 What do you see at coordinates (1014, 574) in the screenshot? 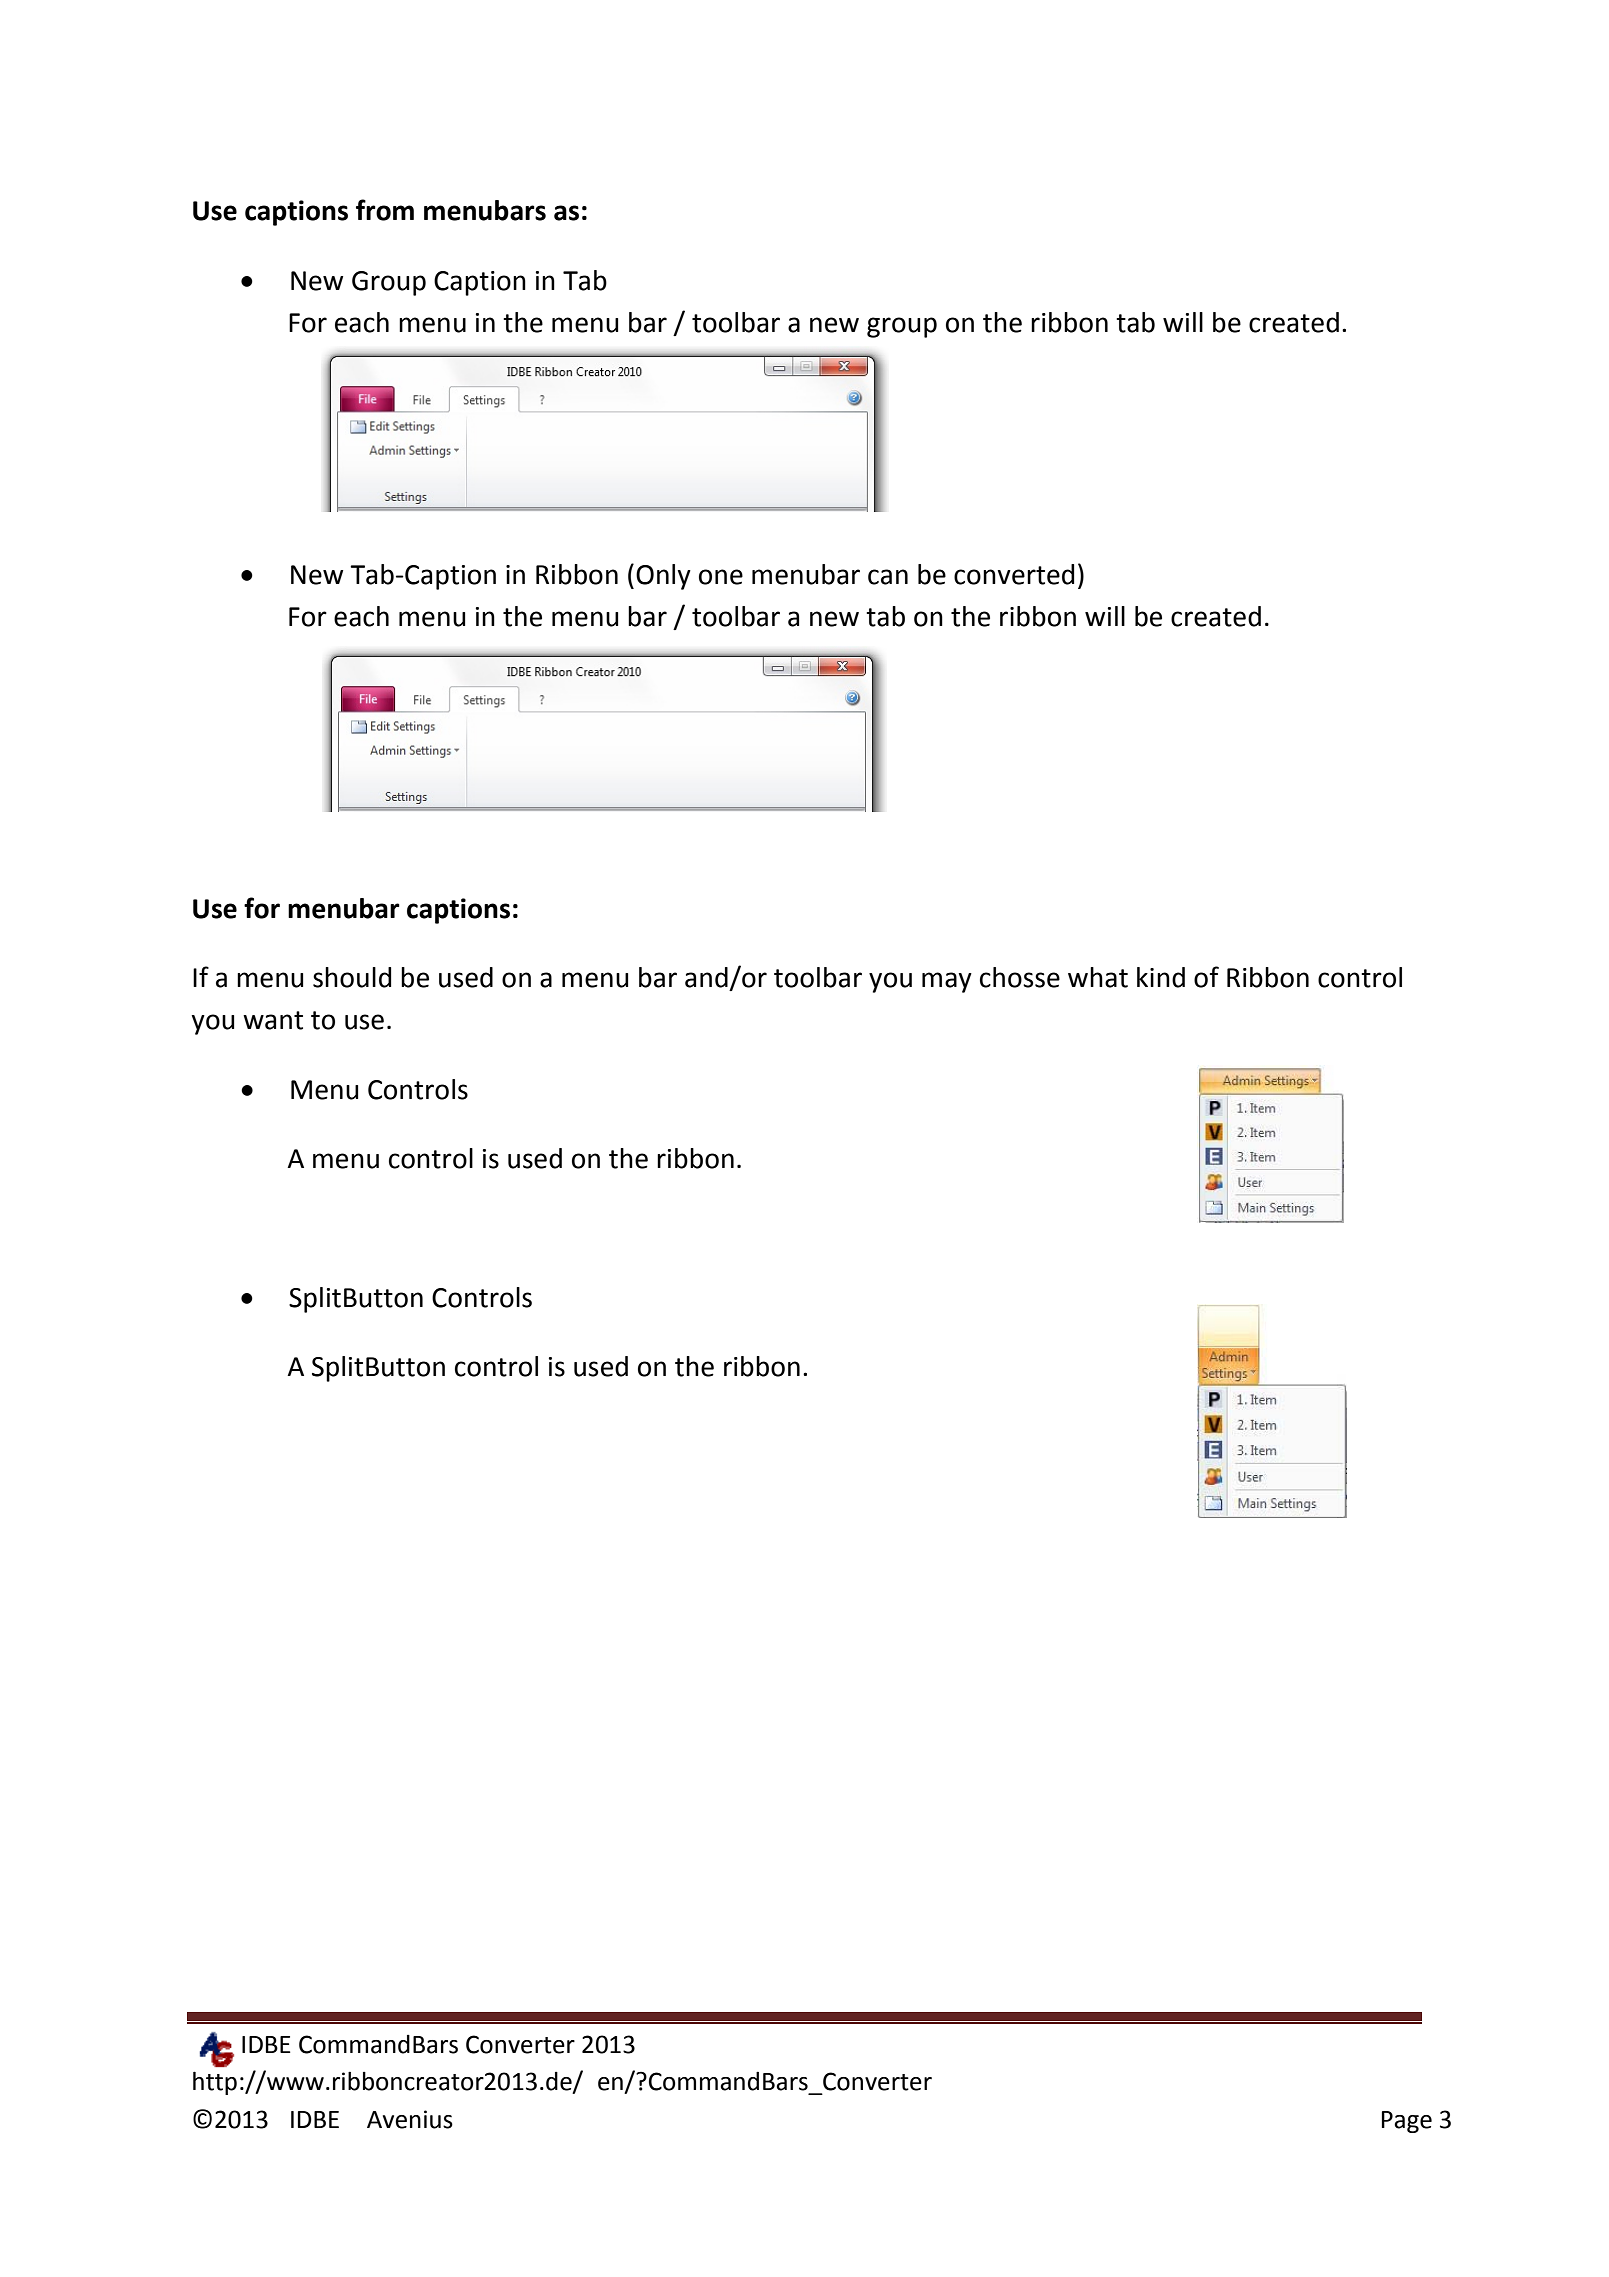
I see `converted` at bounding box center [1014, 574].
